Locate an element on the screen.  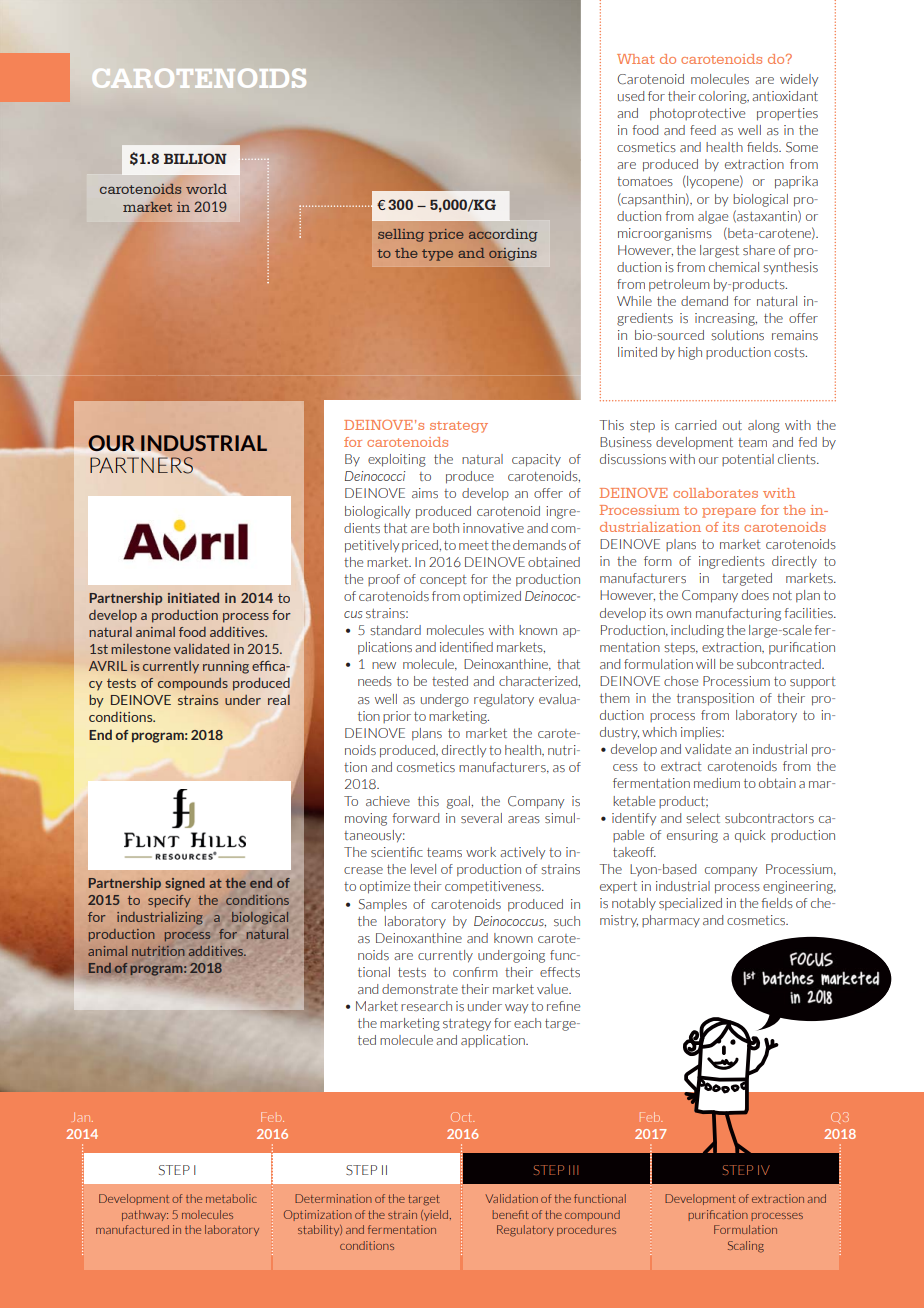
used is located at coordinates (631, 96).
